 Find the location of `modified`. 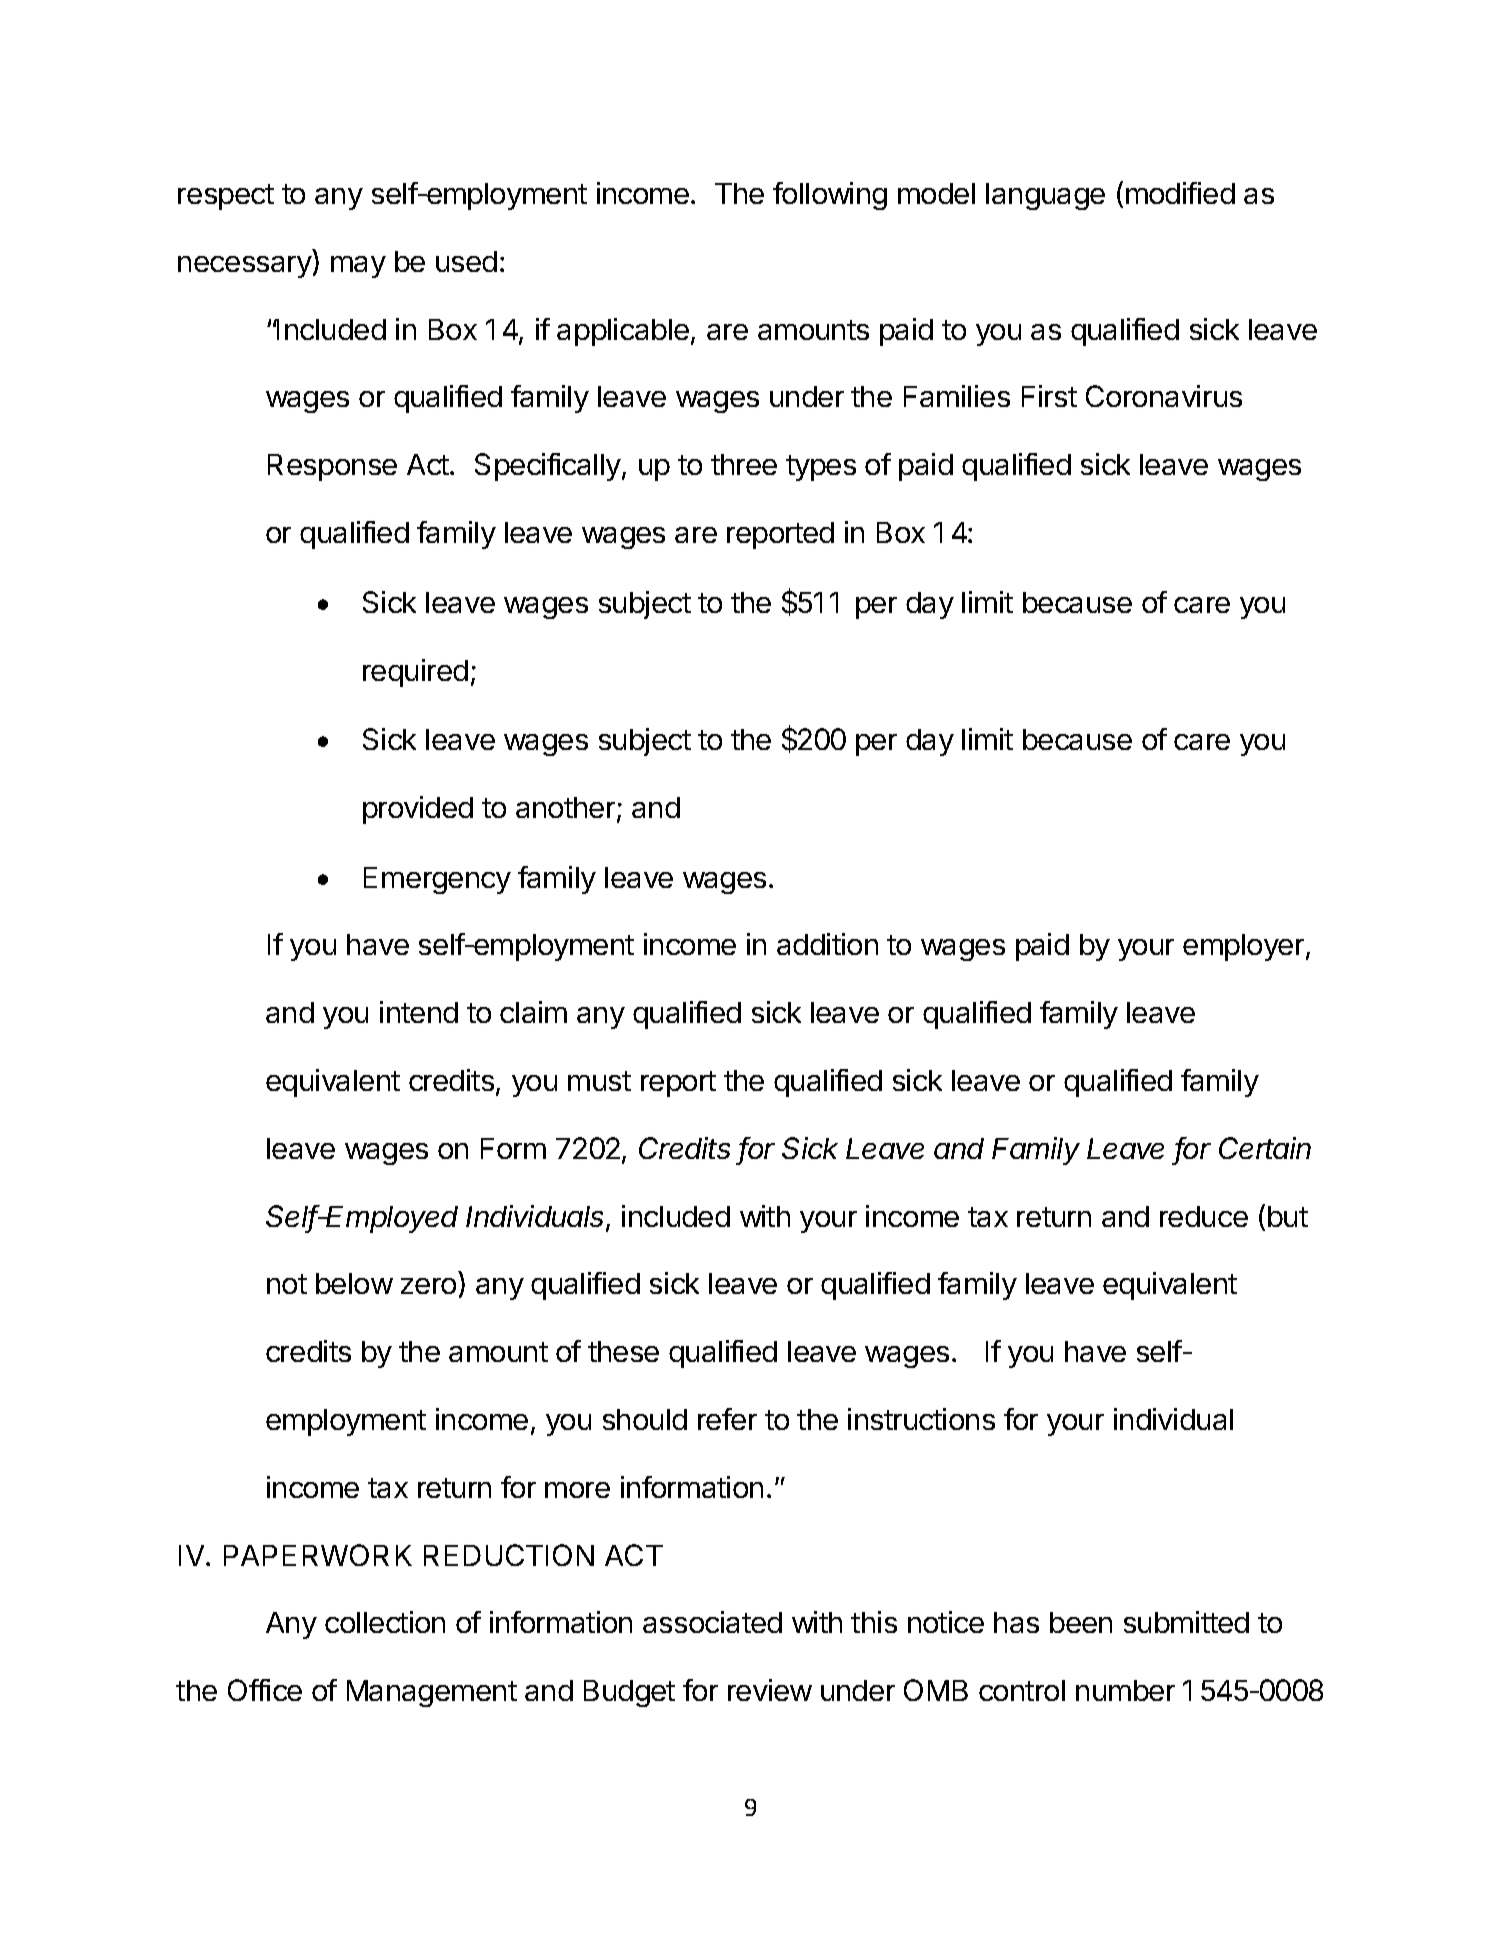

modified is located at coordinates (1180, 193).
